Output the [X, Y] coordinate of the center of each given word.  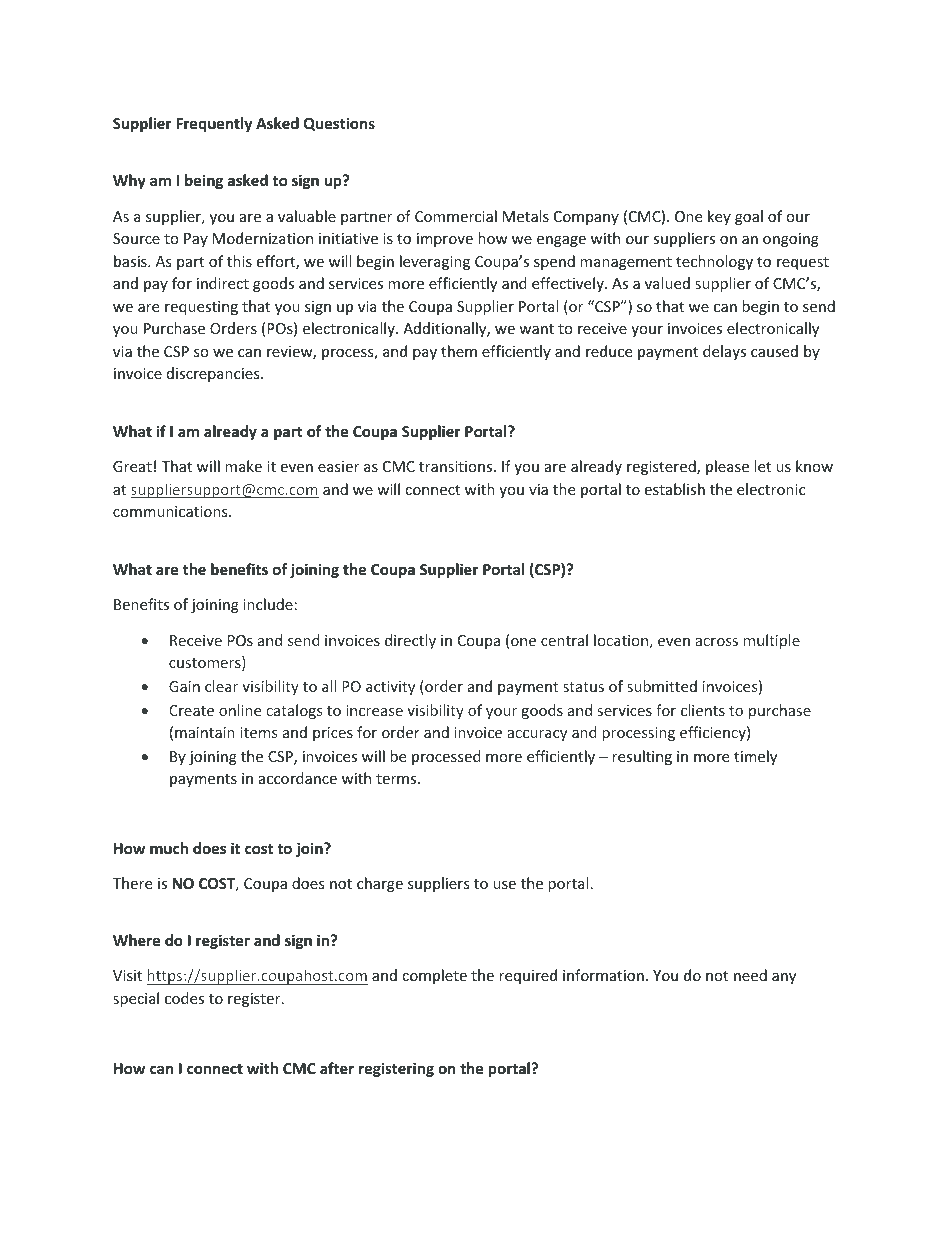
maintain [205, 732]
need [750, 975]
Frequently [214, 124]
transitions [457, 466]
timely [755, 757]
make [243, 466]
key [719, 217]
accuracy [537, 735]
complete [434, 976]
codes [184, 998]
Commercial [456, 216]
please [727, 467]
